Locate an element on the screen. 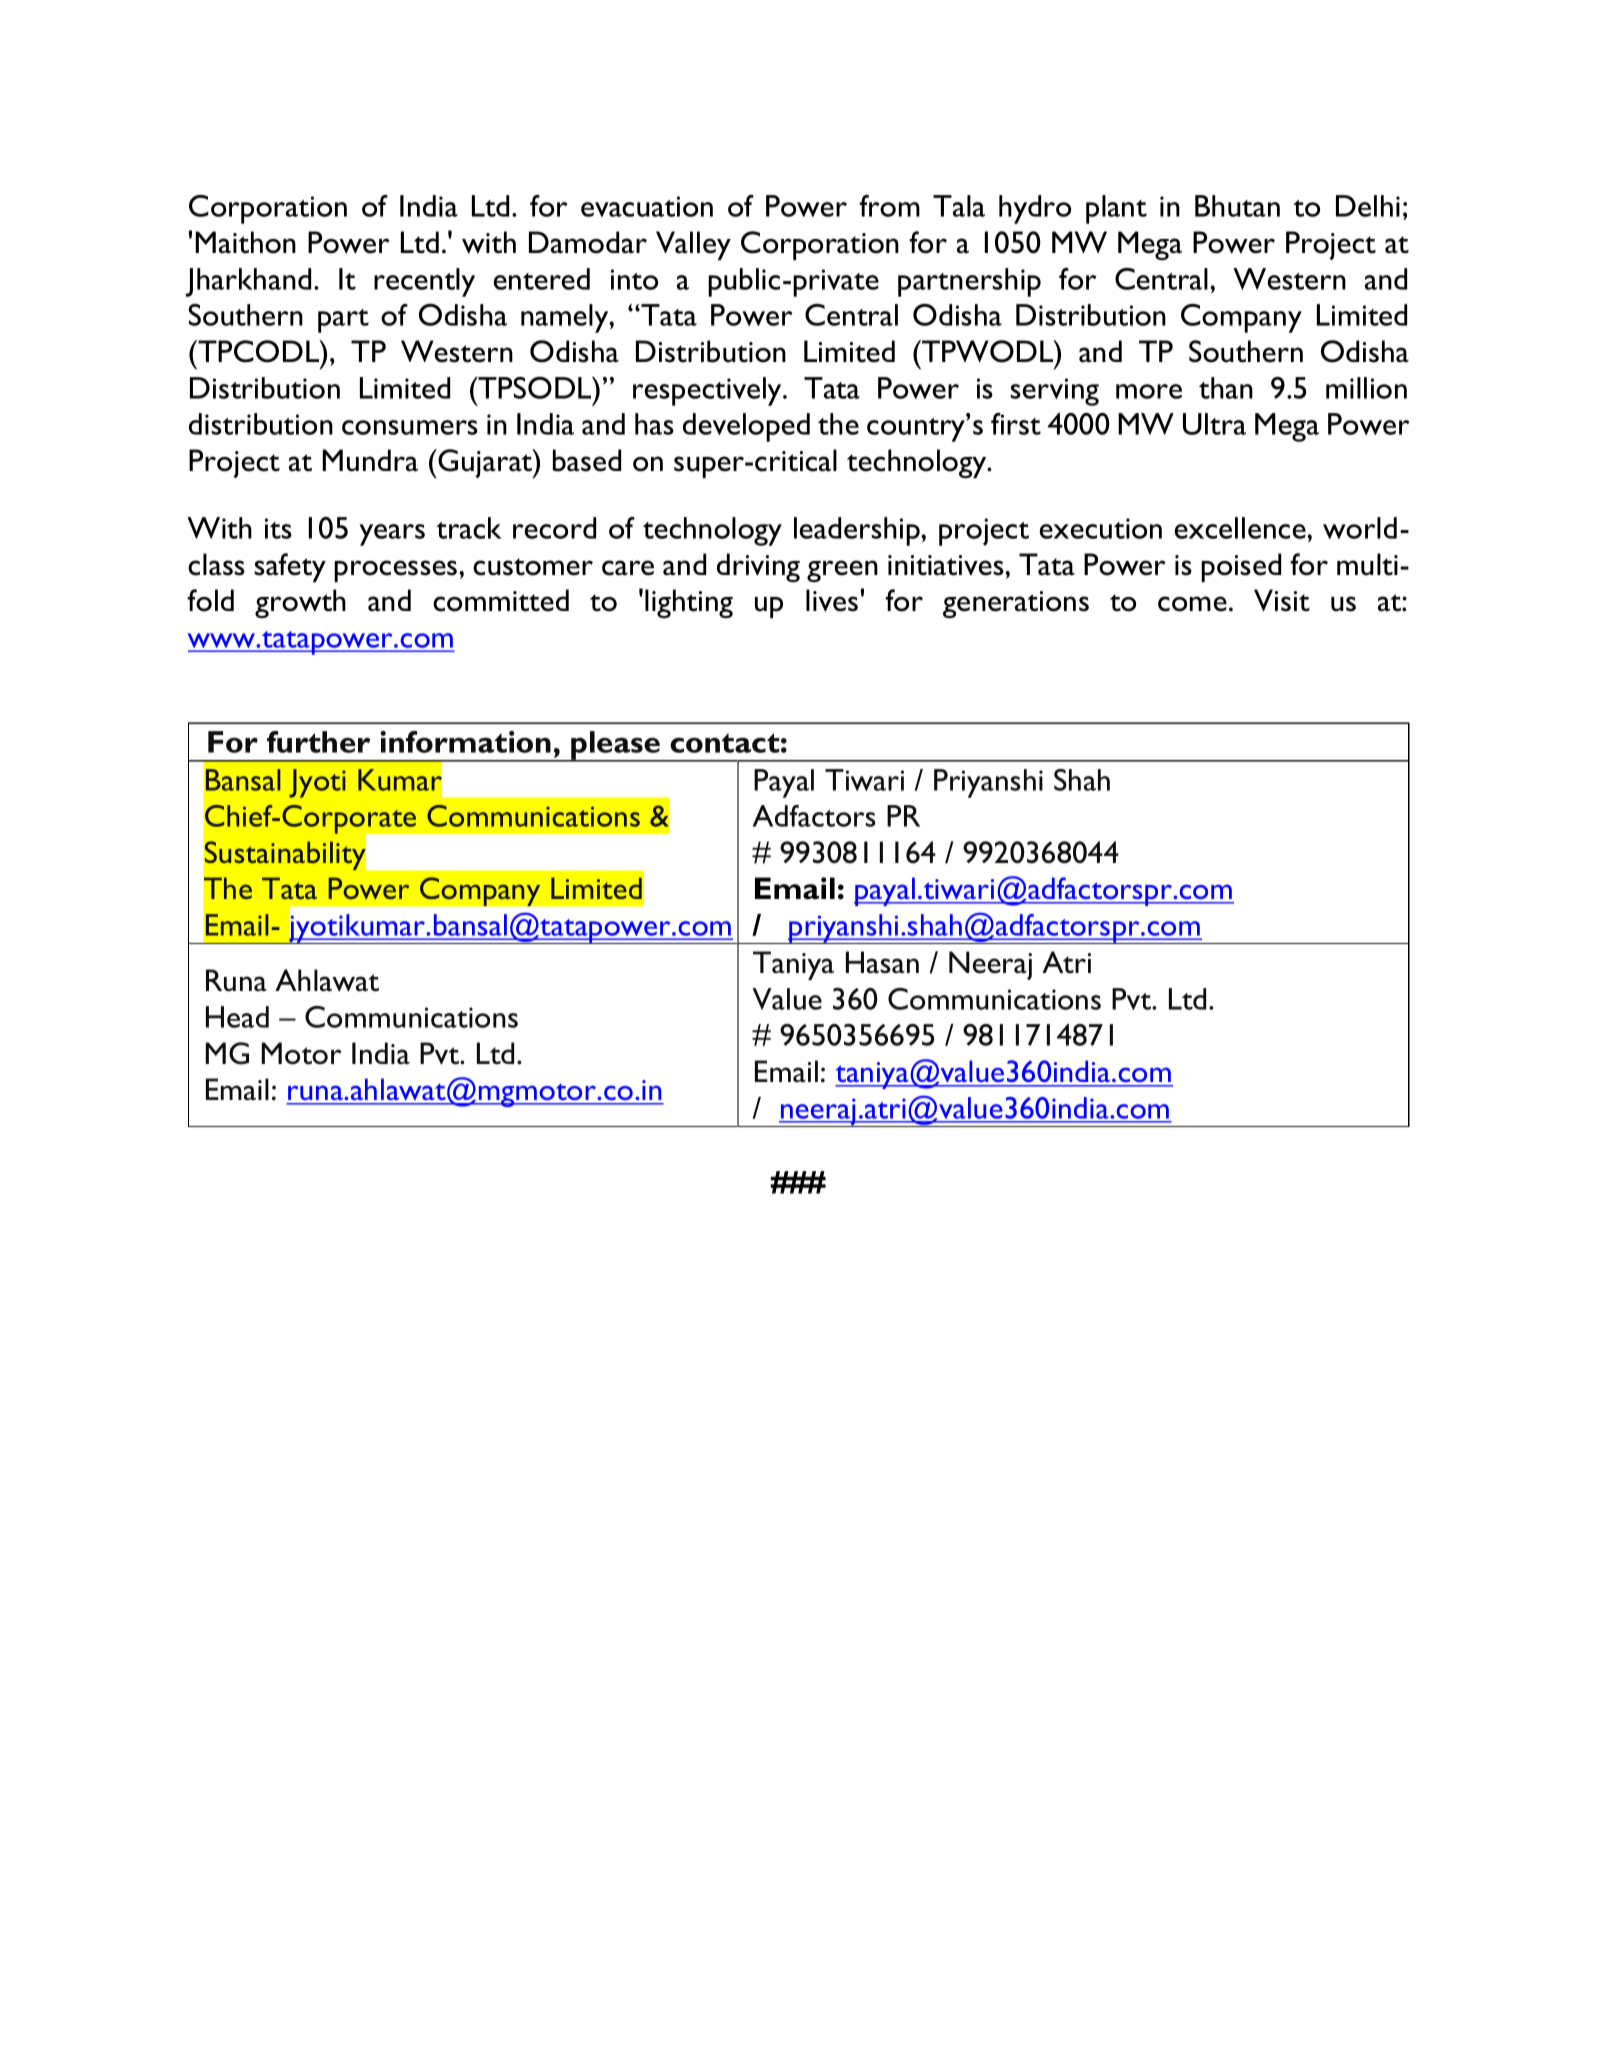 The image size is (1597, 2066). from is located at coordinates (889, 206).
